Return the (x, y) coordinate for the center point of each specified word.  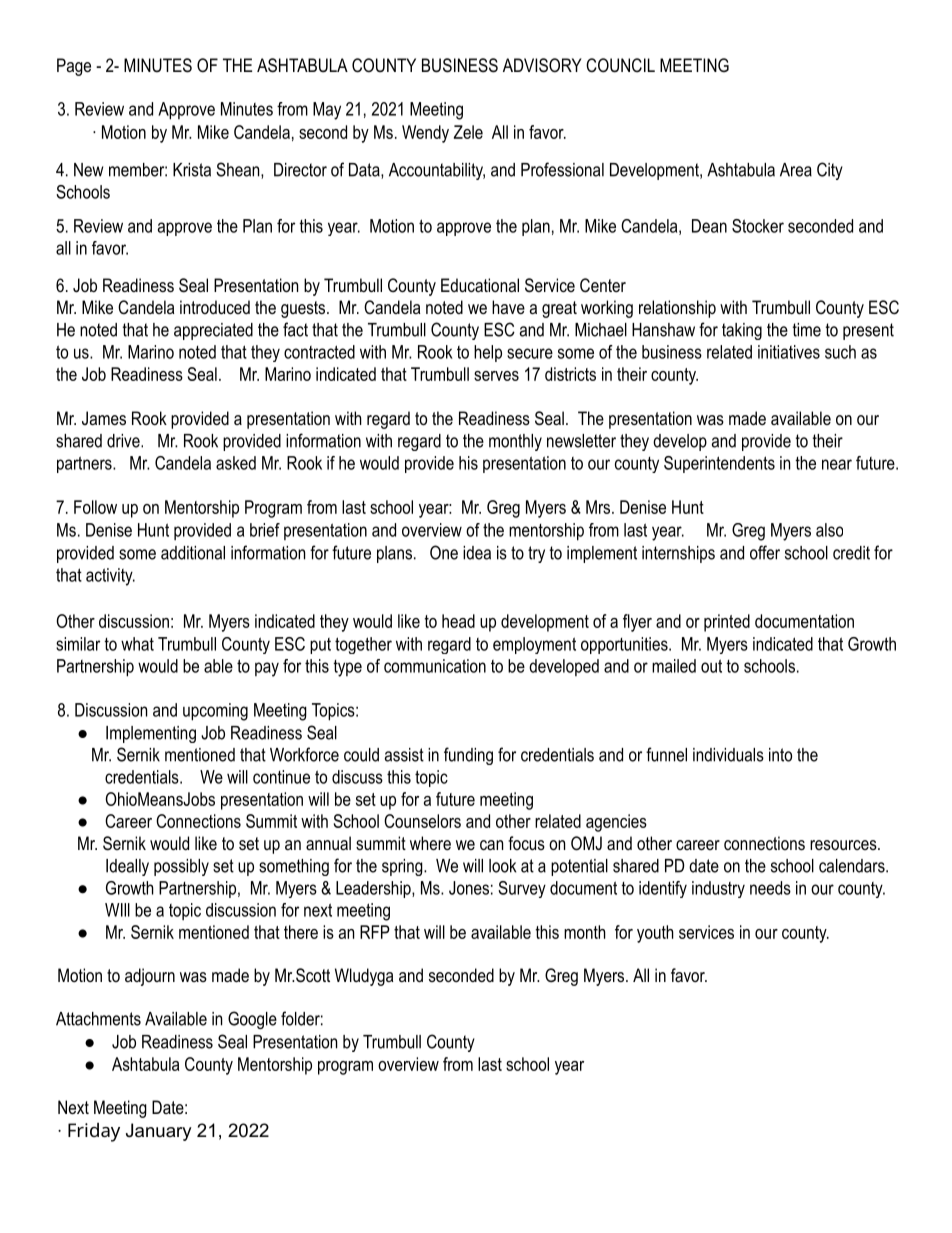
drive (124, 441)
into (780, 755)
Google (252, 1020)
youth (655, 934)
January (159, 1132)
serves (496, 376)
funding (468, 756)
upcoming (215, 712)
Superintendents (719, 464)
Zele (468, 132)
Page (74, 67)
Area (796, 170)
